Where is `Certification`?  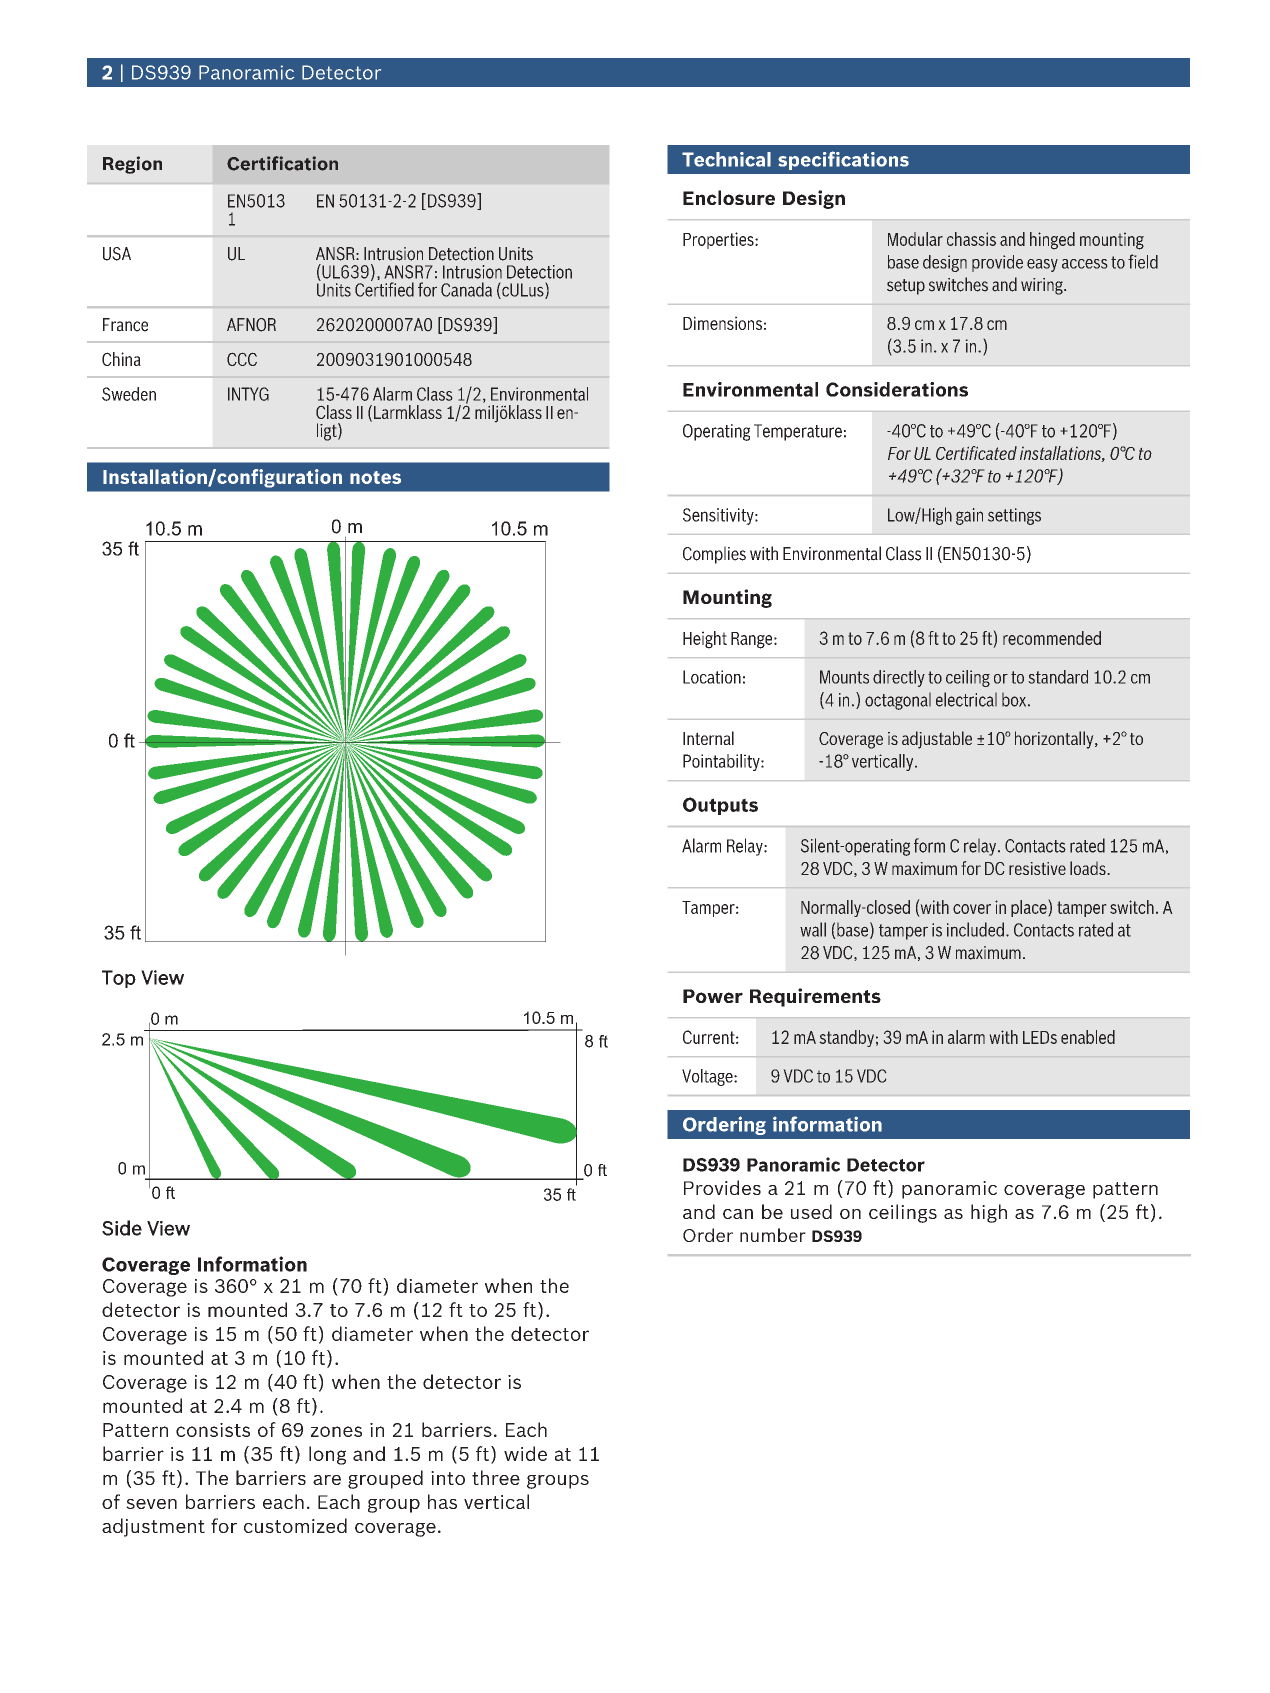
Certification is located at coordinates (282, 163).
